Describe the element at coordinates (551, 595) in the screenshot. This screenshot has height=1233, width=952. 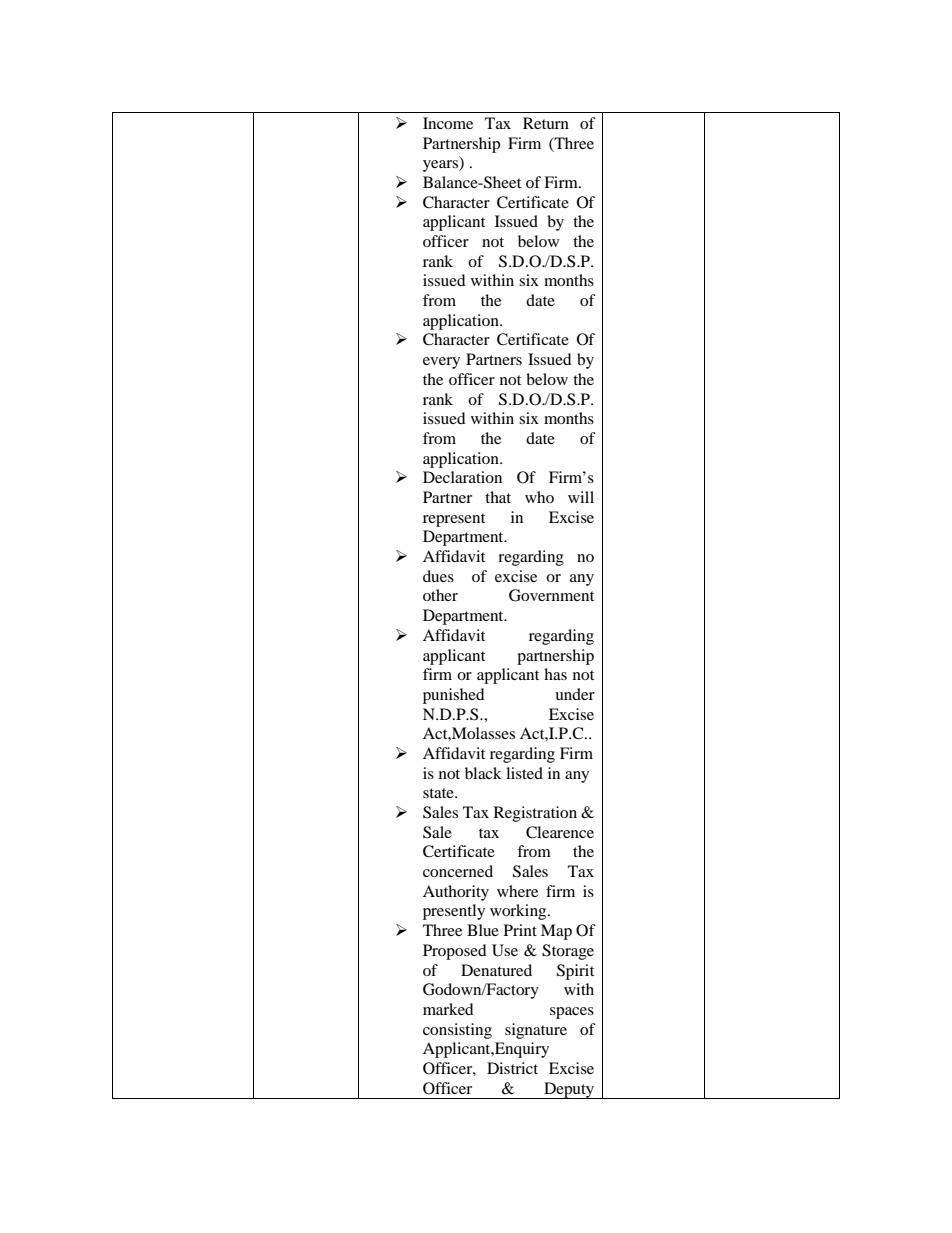
I see `Government` at that location.
